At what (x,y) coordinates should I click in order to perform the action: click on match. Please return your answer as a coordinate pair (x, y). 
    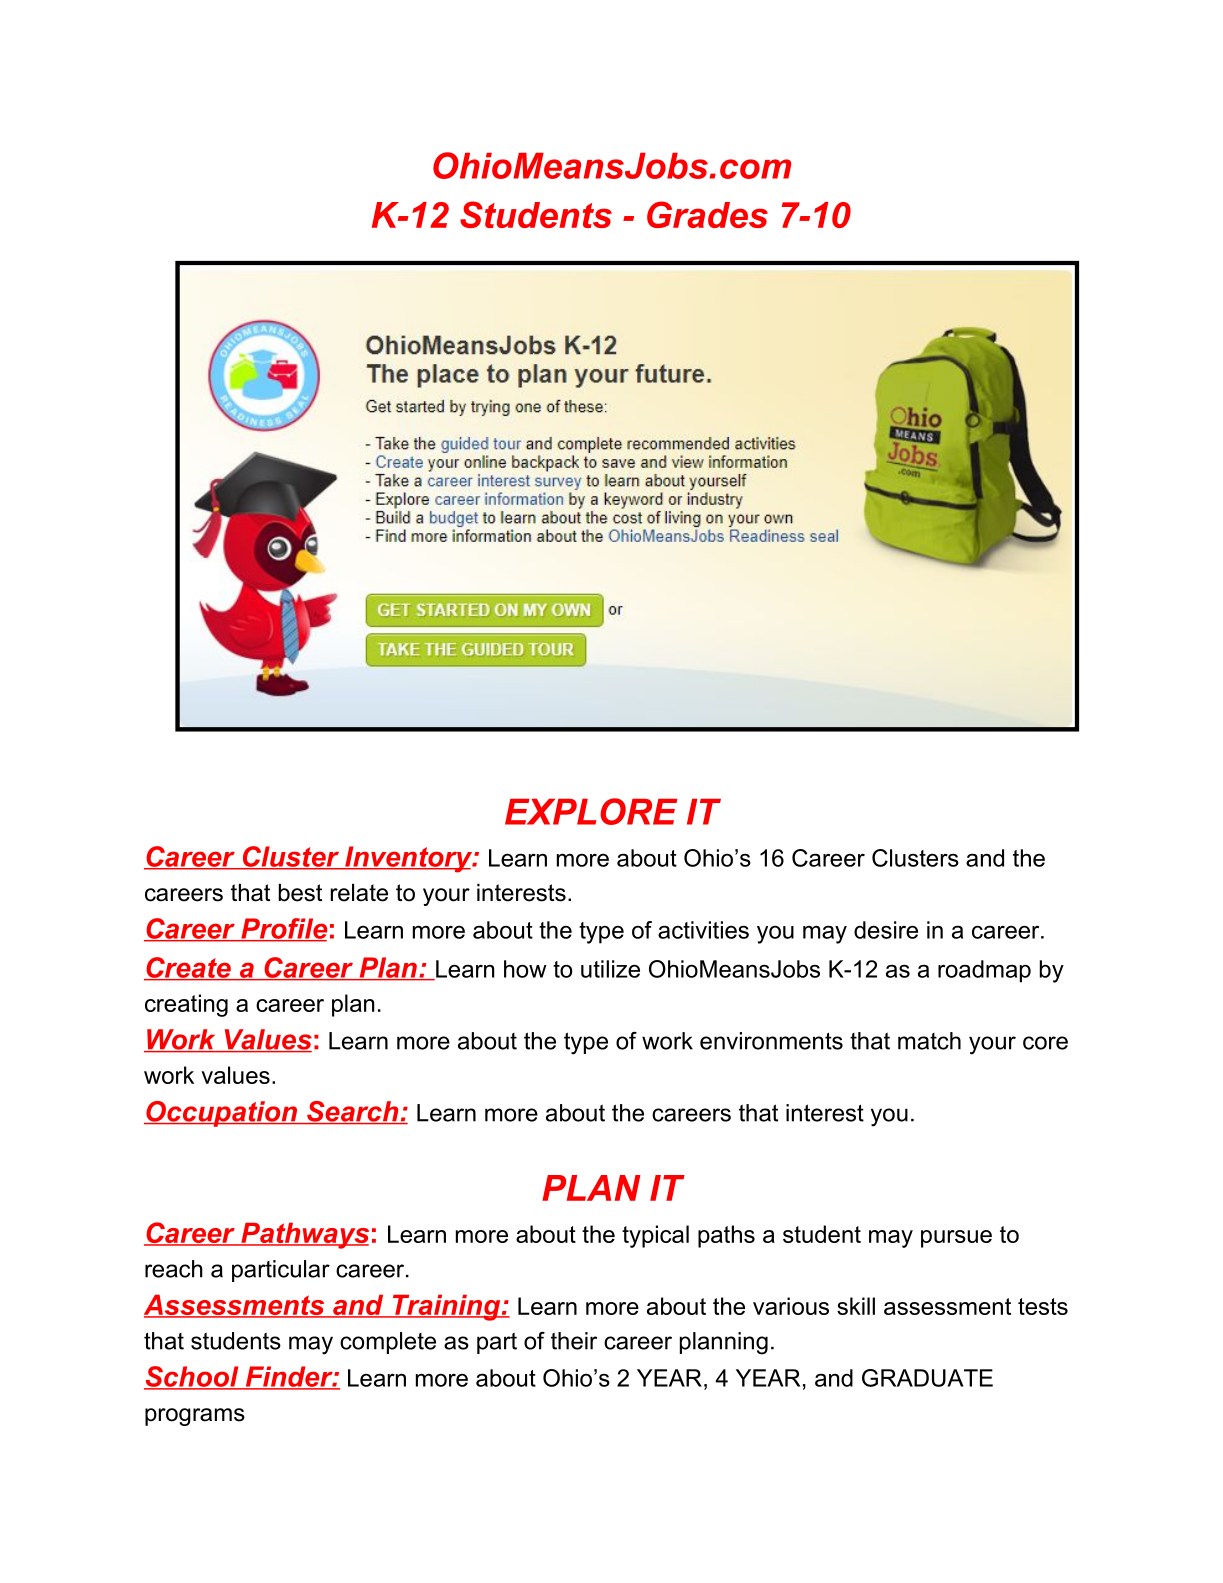
    Looking at the image, I should click on (929, 1041).
